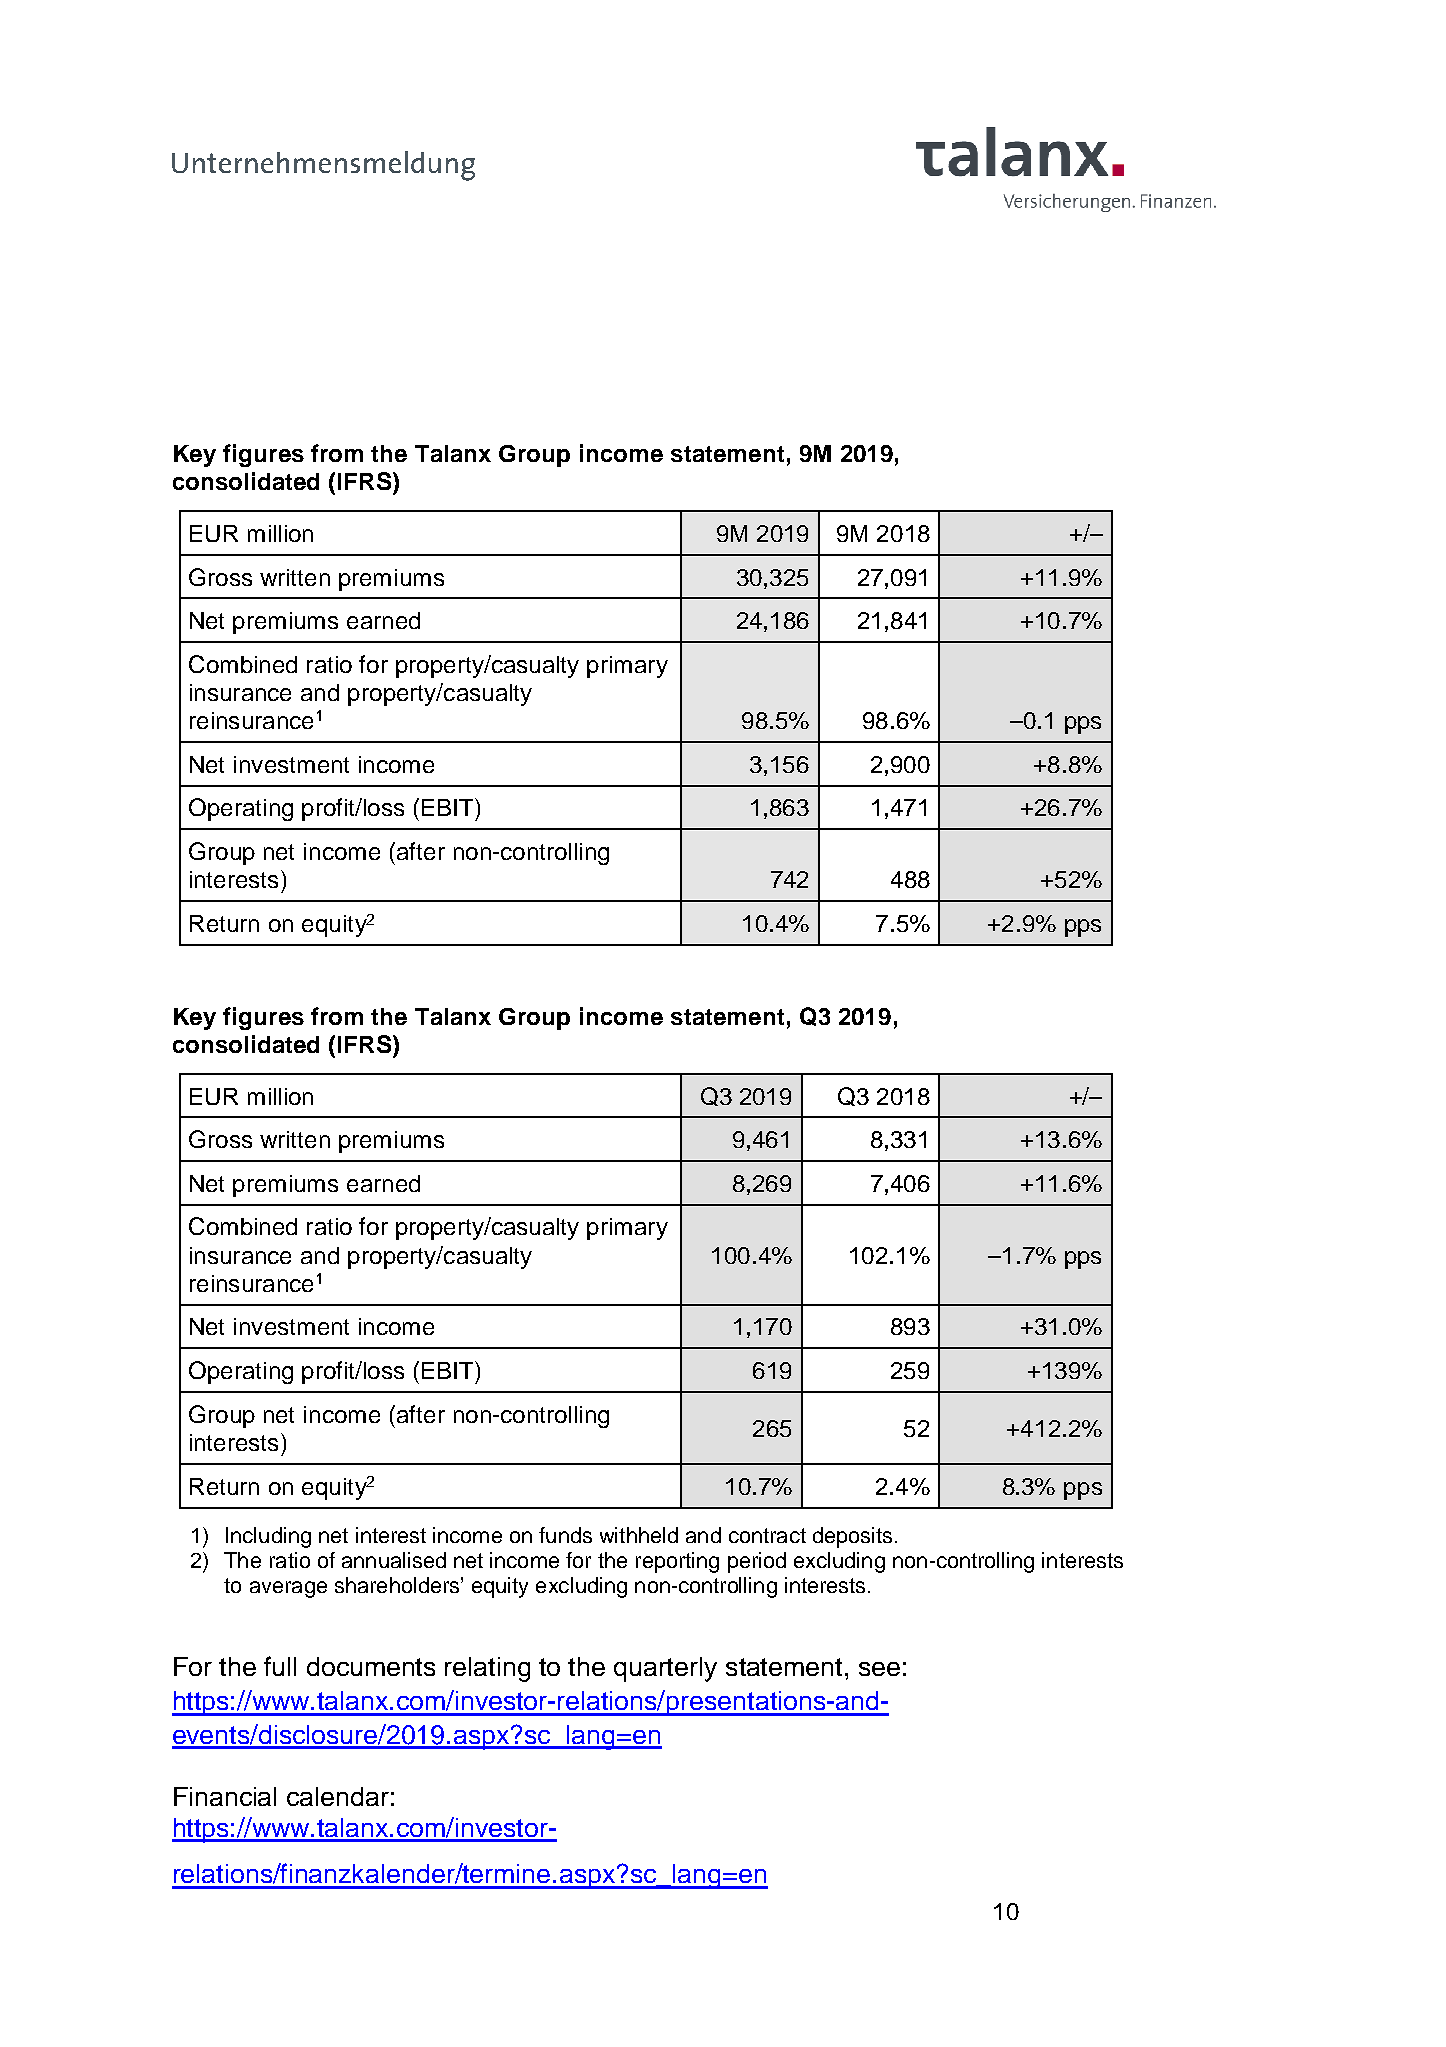 Image resolution: width=1446 pixels, height=2047 pixels. I want to click on average, so click(288, 1589).
